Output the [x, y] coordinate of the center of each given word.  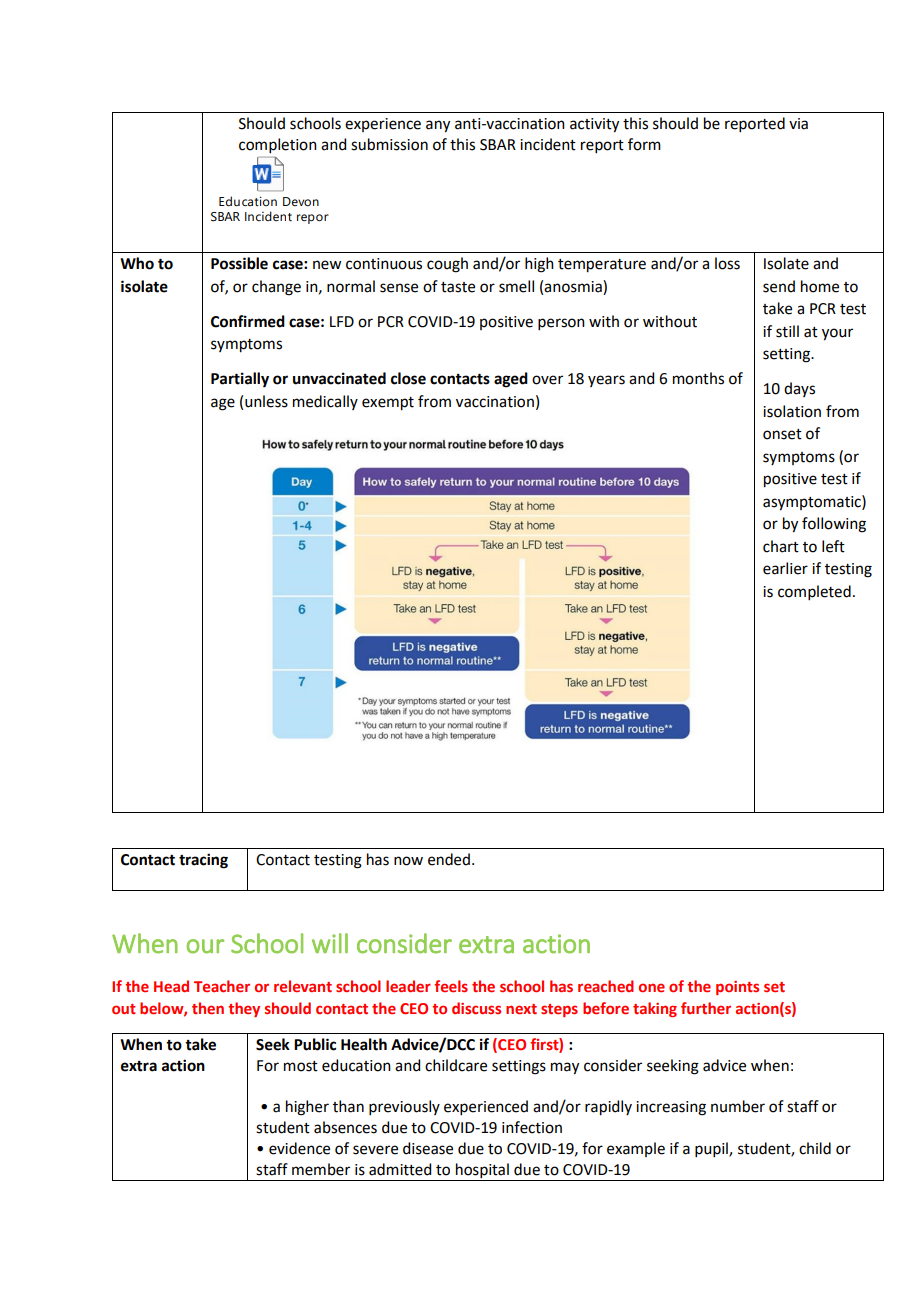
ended [449, 859]
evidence [299, 1148]
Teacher [222, 986]
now [408, 861]
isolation [792, 411]
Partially [240, 380]
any [438, 126]
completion [278, 145]
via [798, 124]
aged [511, 380]
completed [814, 592]
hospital [482, 1172]
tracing [203, 861]
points [737, 988]
